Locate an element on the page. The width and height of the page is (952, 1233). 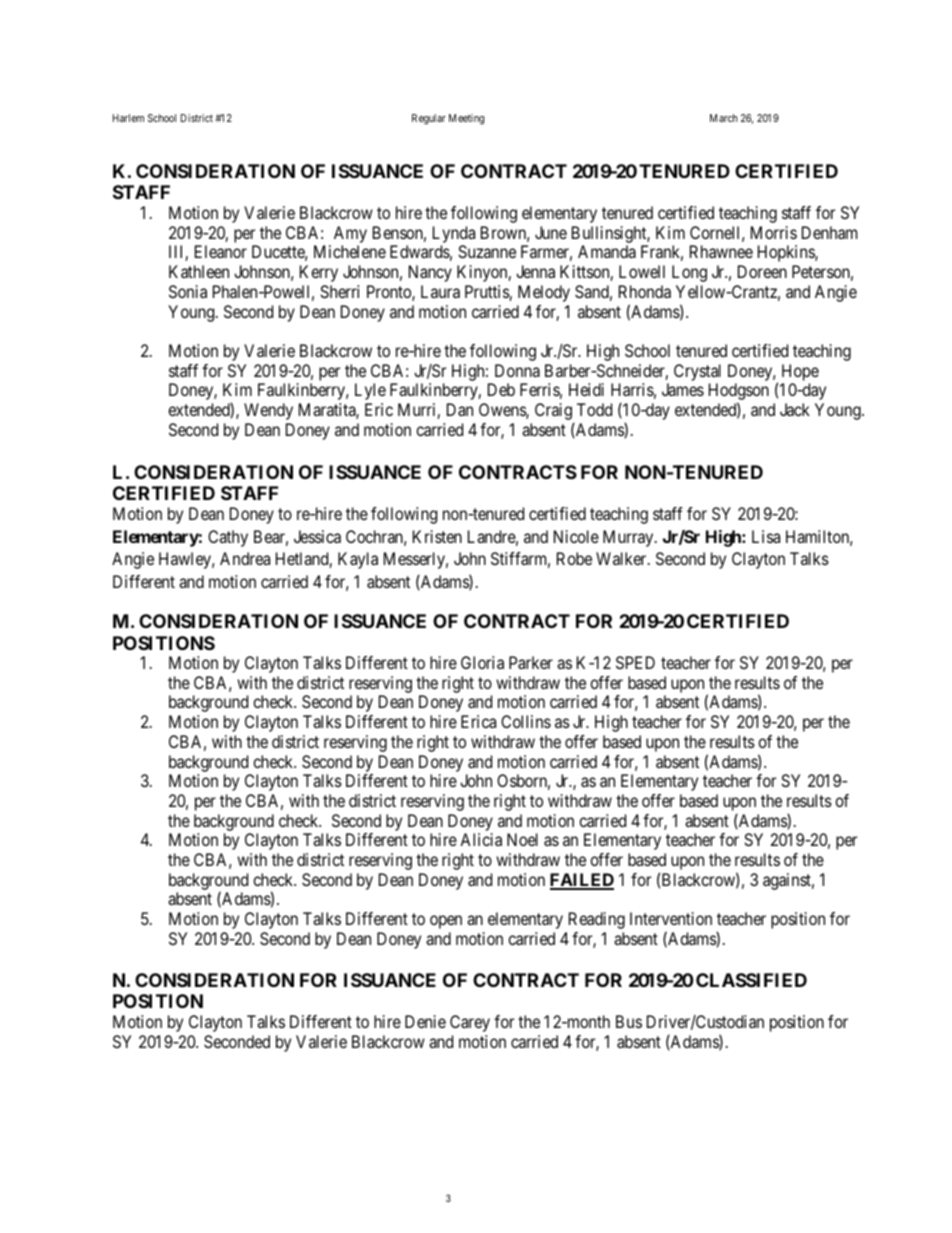
March is located at coordinates (723, 118).
